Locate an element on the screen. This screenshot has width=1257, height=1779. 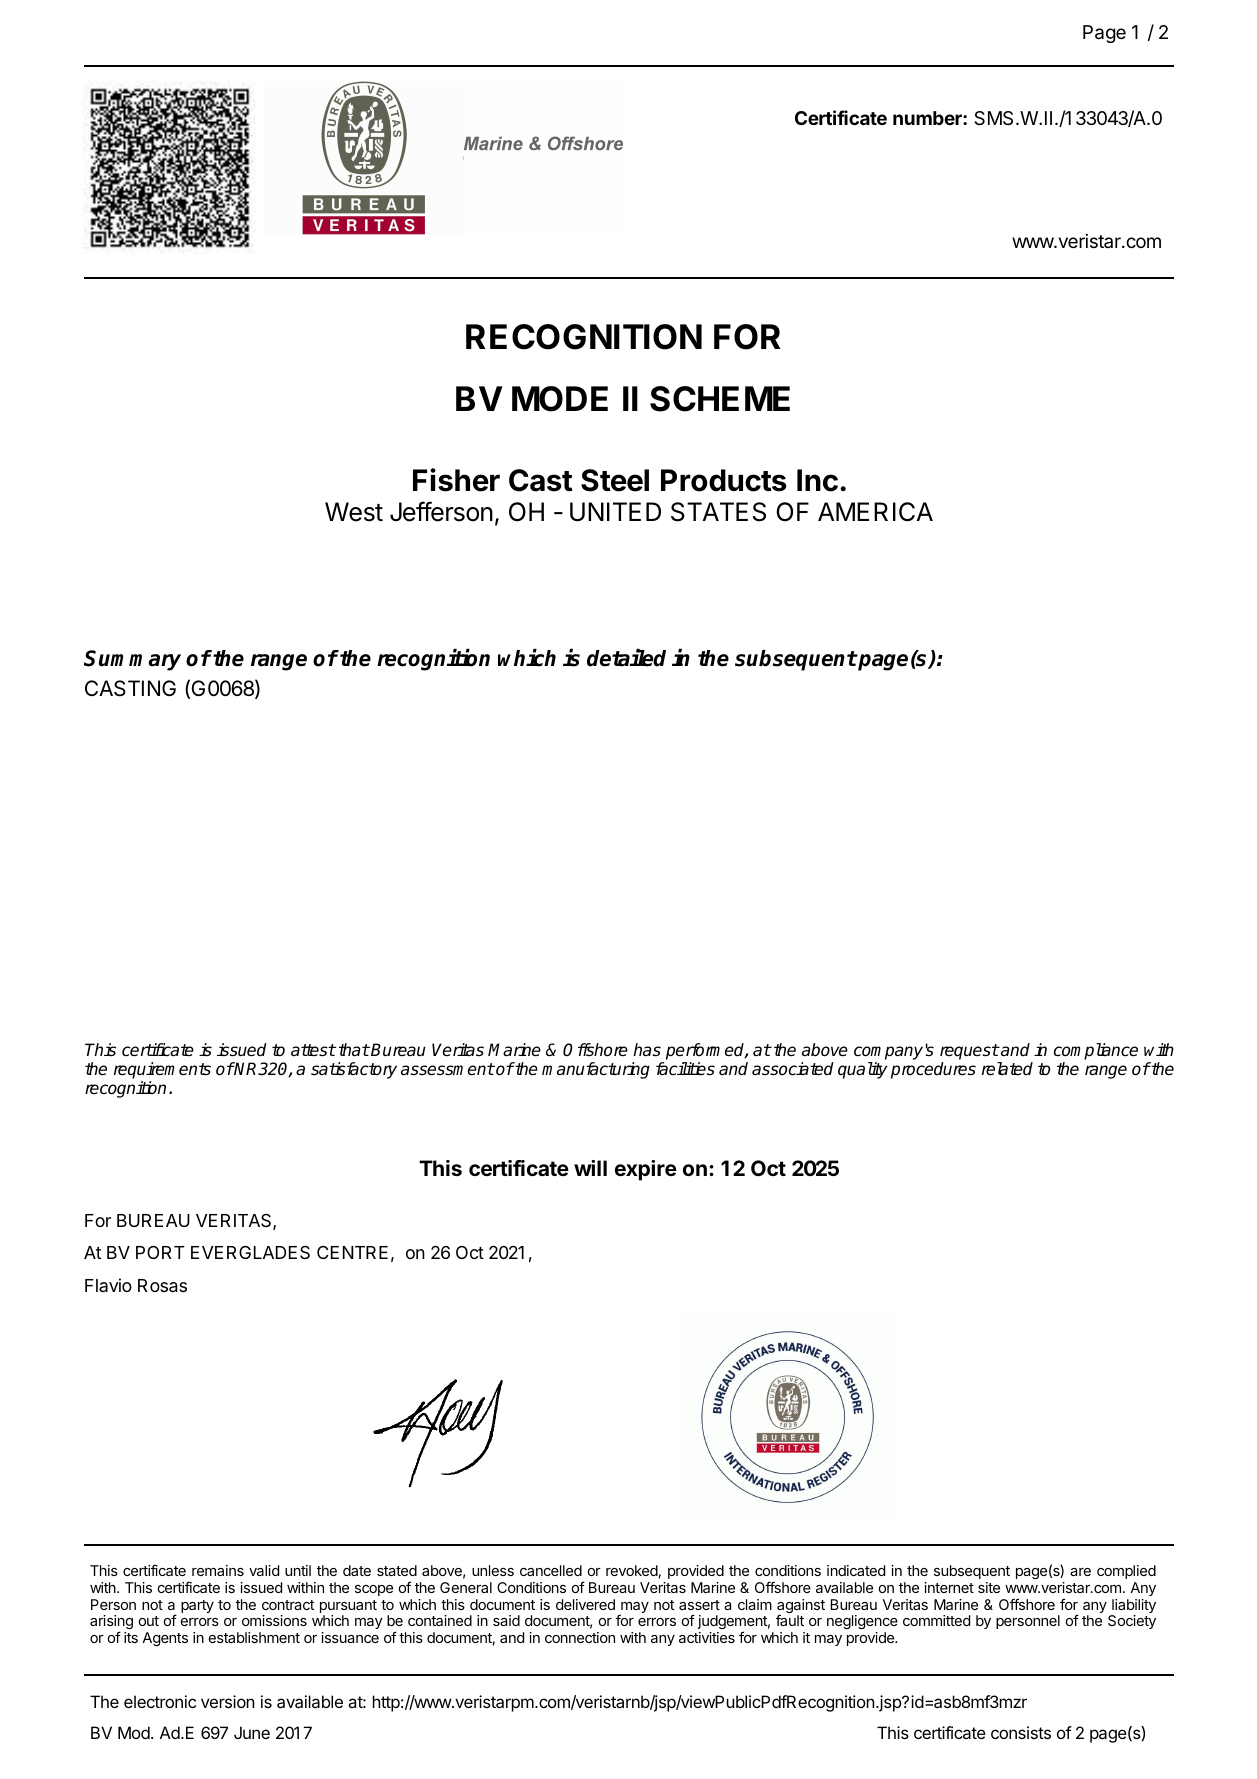
number is located at coordinates (928, 118).
